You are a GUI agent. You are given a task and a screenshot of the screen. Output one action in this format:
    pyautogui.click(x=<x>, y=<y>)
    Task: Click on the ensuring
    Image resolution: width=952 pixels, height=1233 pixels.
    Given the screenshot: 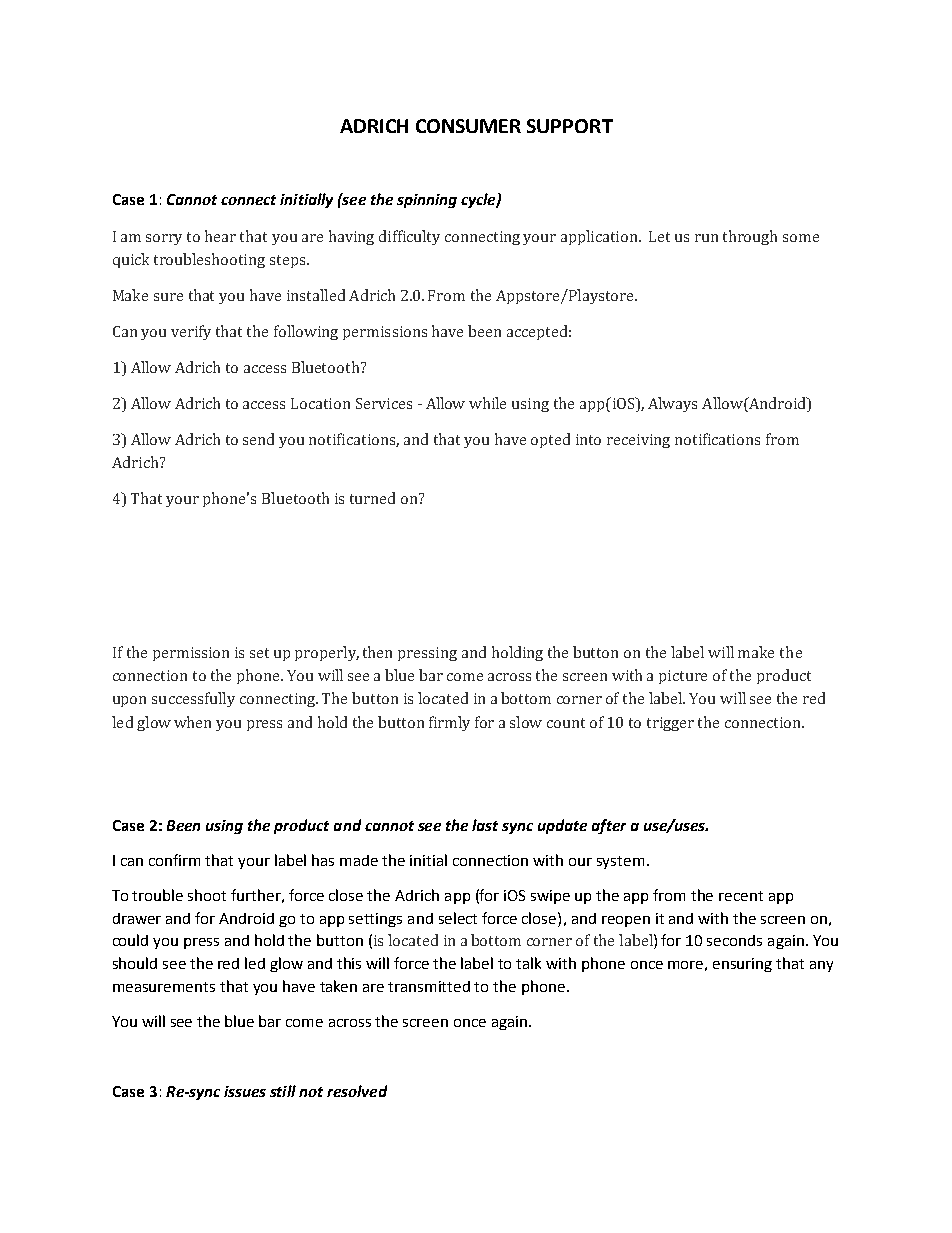 What is the action you would take?
    pyautogui.click(x=742, y=965)
